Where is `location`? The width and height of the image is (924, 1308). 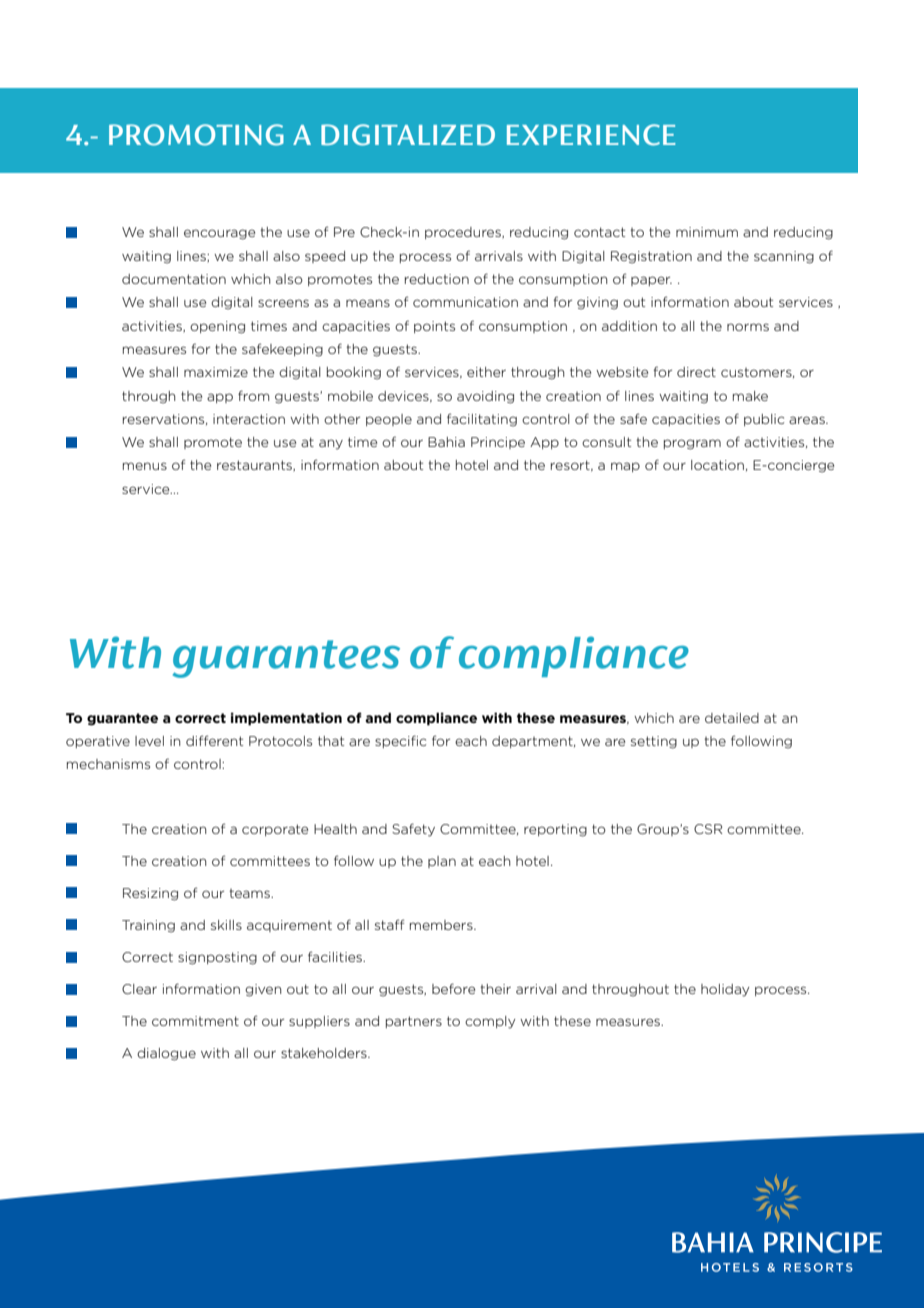
location is located at coordinates (717, 465).
